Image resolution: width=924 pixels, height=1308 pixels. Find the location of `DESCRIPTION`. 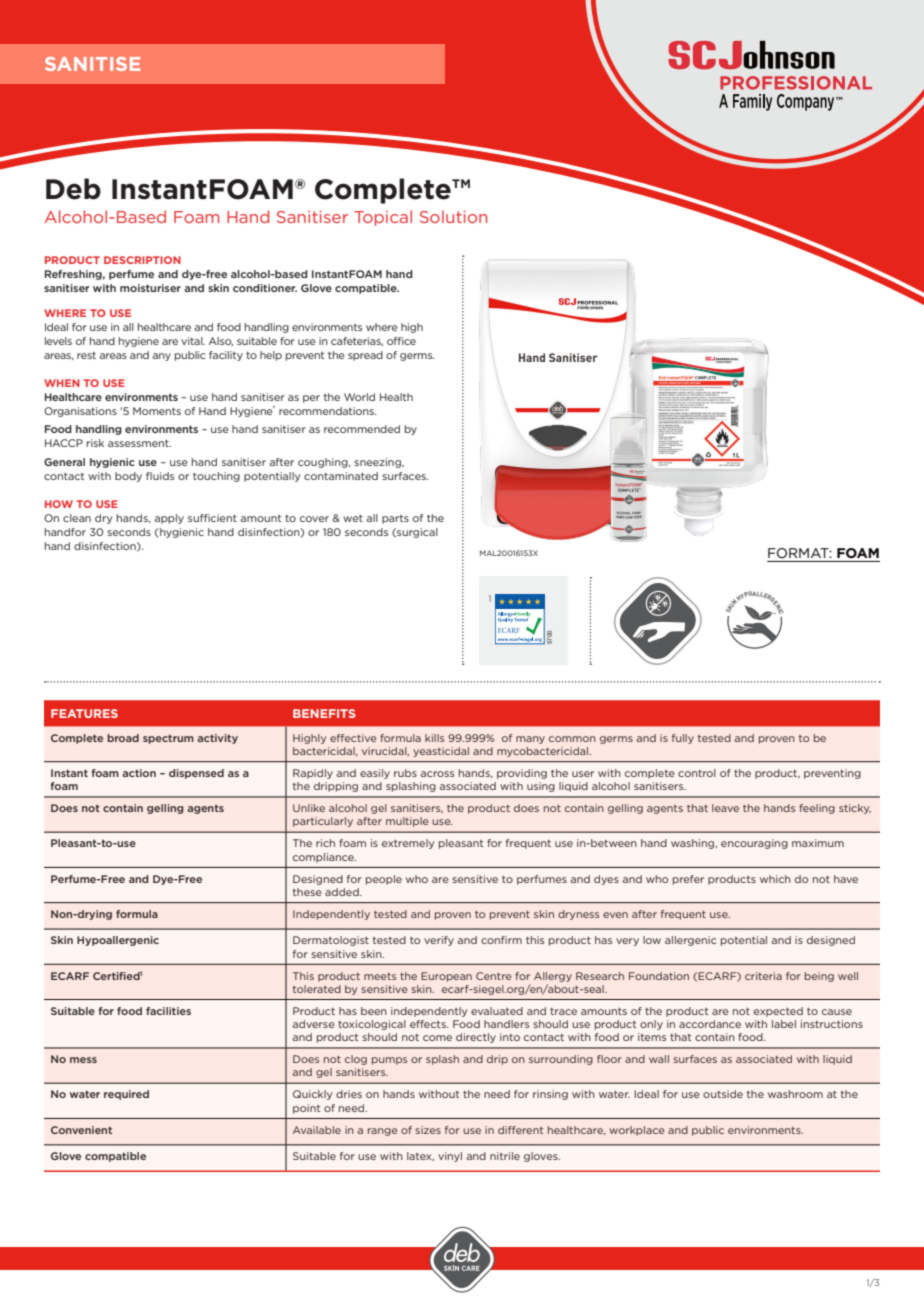

DESCRIPTION is located at coordinates (142, 260).
